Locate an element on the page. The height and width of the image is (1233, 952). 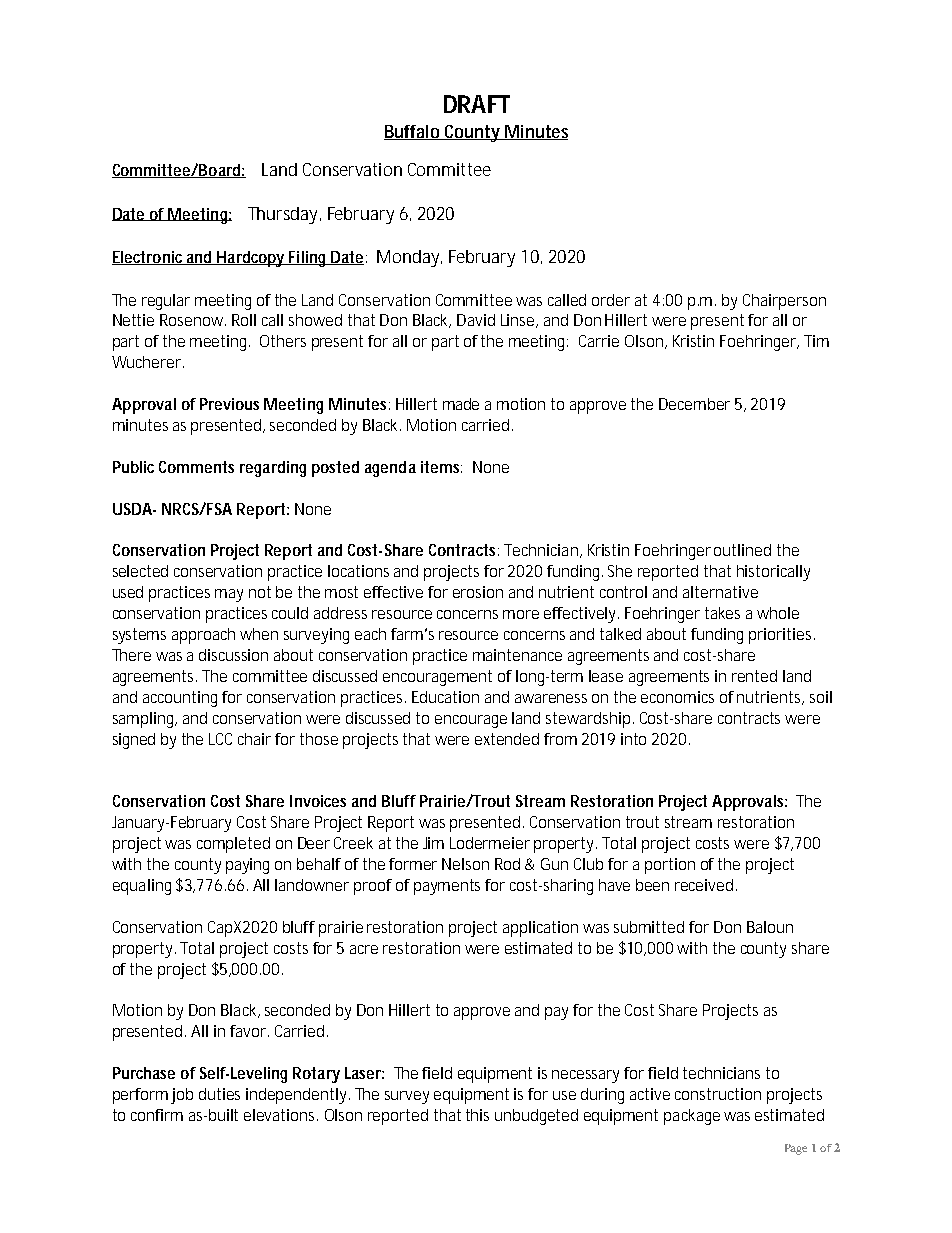
made is located at coordinates (461, 404).
